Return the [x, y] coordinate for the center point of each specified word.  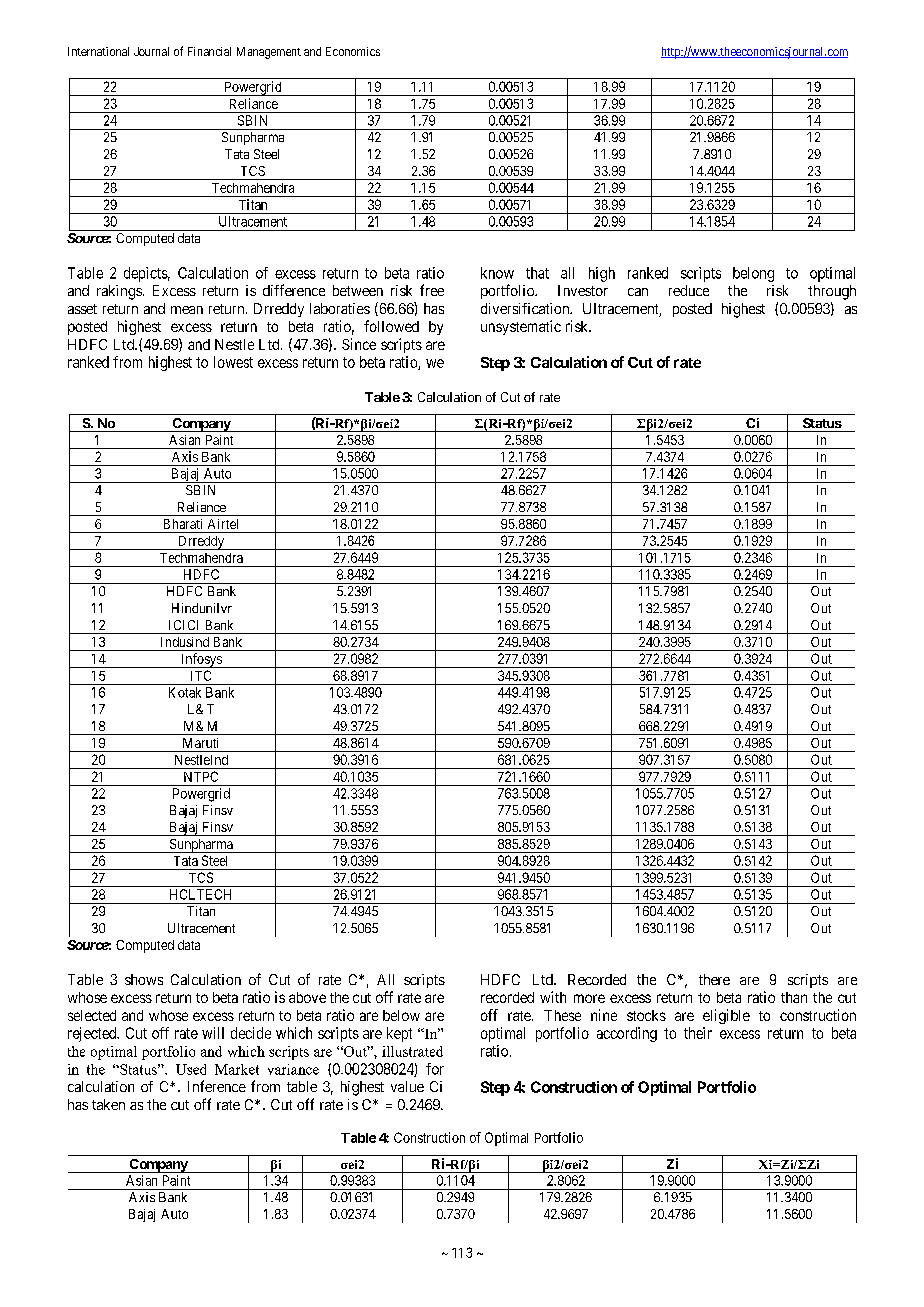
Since [359, 344]
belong [753, 274]
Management [269, 53]
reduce [689, 290]
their [698, 1033]
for [435, 1069]
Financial [209, 51]
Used [191, 1069]
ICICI [183, 625]
